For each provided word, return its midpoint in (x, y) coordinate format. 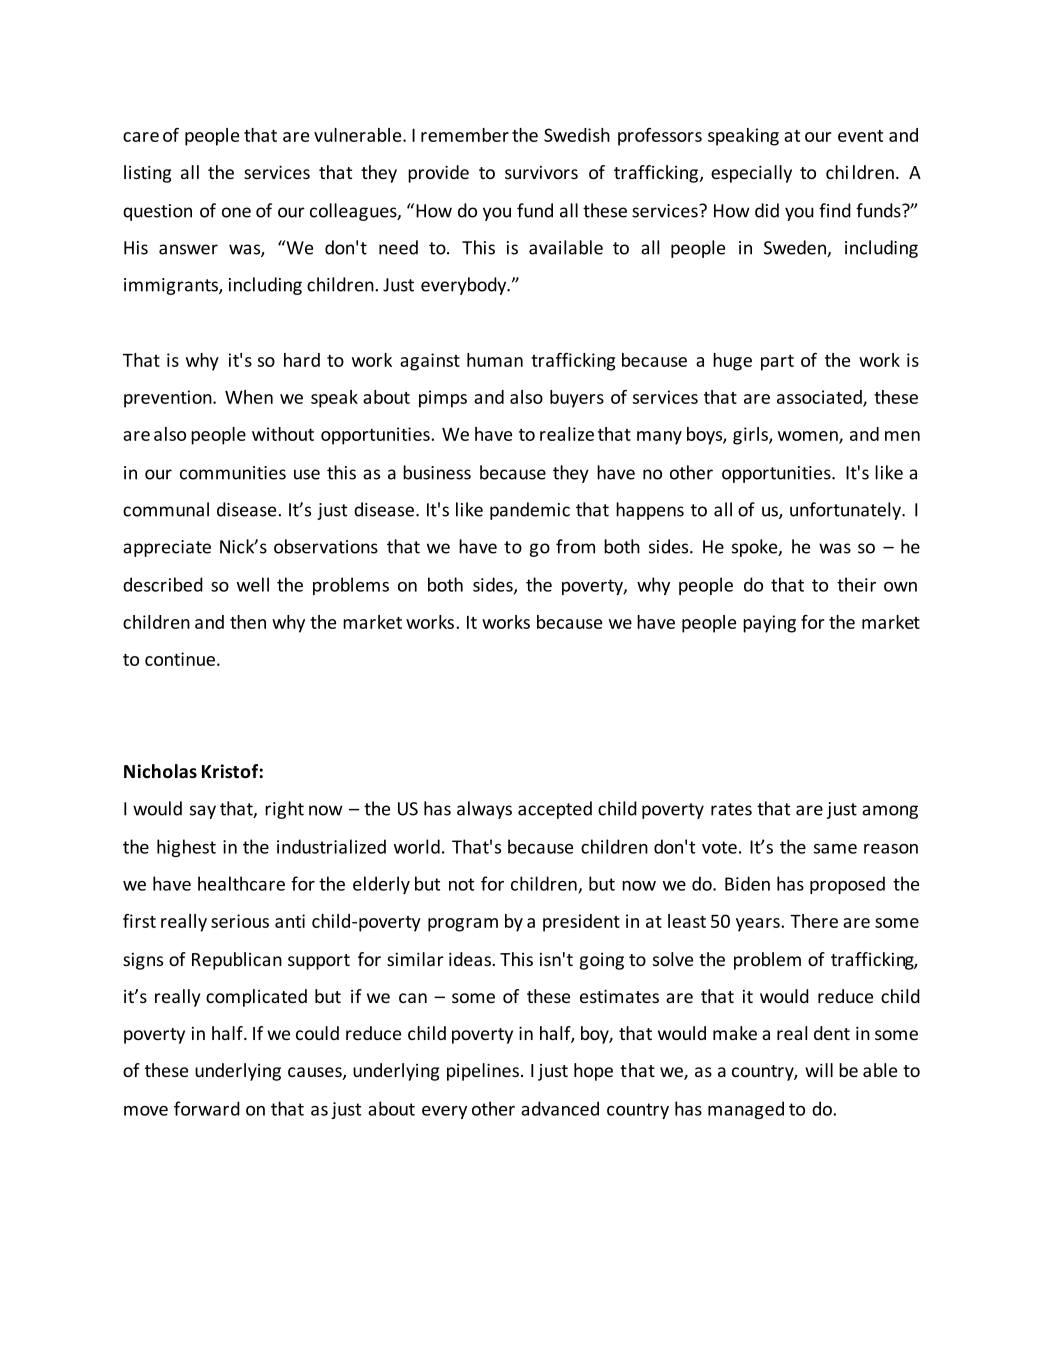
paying (769, 624)
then (248, 622)
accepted (555, 810)
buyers (577, 399)
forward (207, 1108)
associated (820, 398)
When (249, 397)
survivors (541, 172)
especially (751, 174)
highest (186, 848)
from (575, 546)
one (236, 212)
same (835, 849)
